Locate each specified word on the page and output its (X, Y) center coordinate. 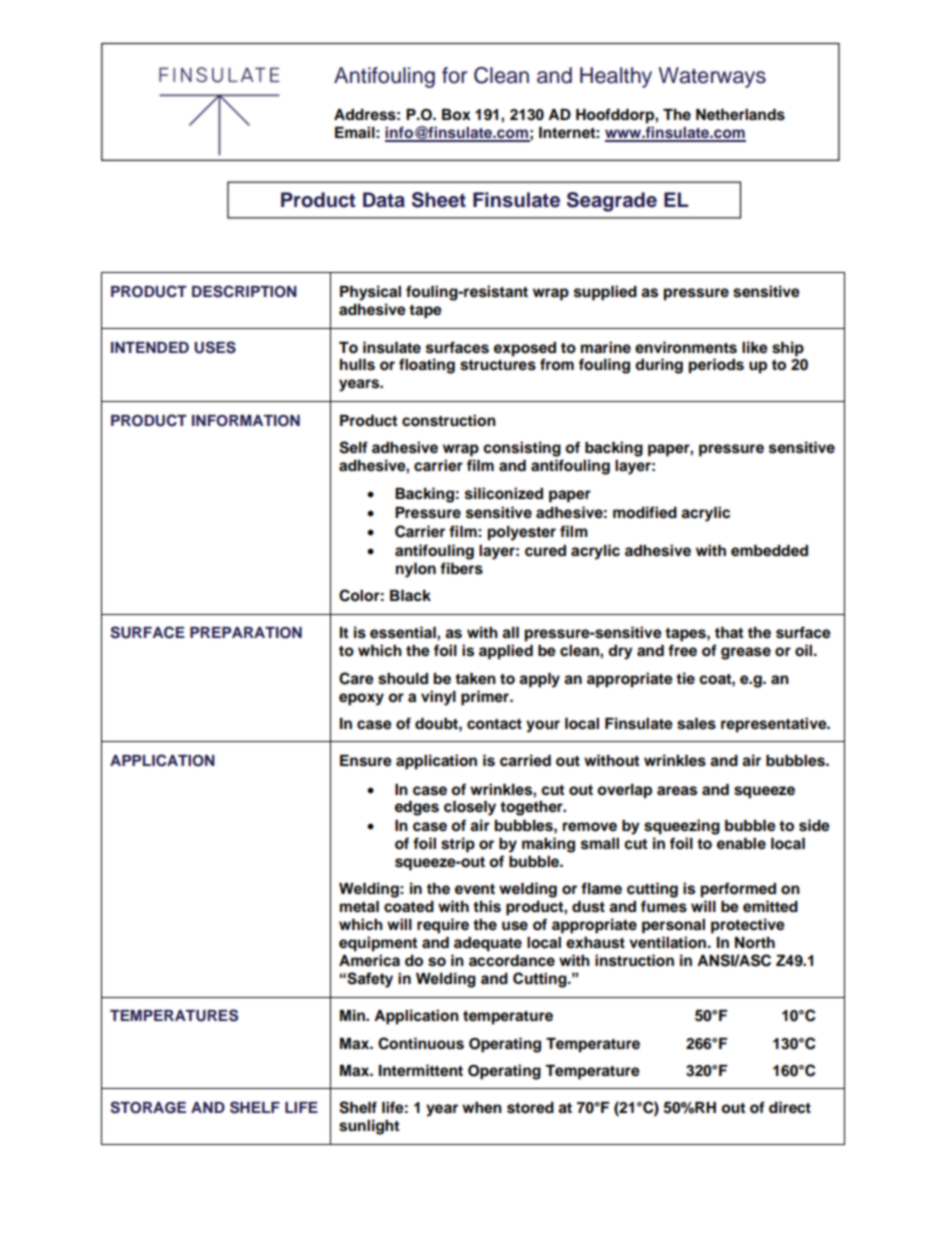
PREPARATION (246, 633)
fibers (461, 568)
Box (456, 115)
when (482, 1108)
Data (384, 200)
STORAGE (148, 1107)
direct (790, 1107)
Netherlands (740, 115)
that (729, 632)
